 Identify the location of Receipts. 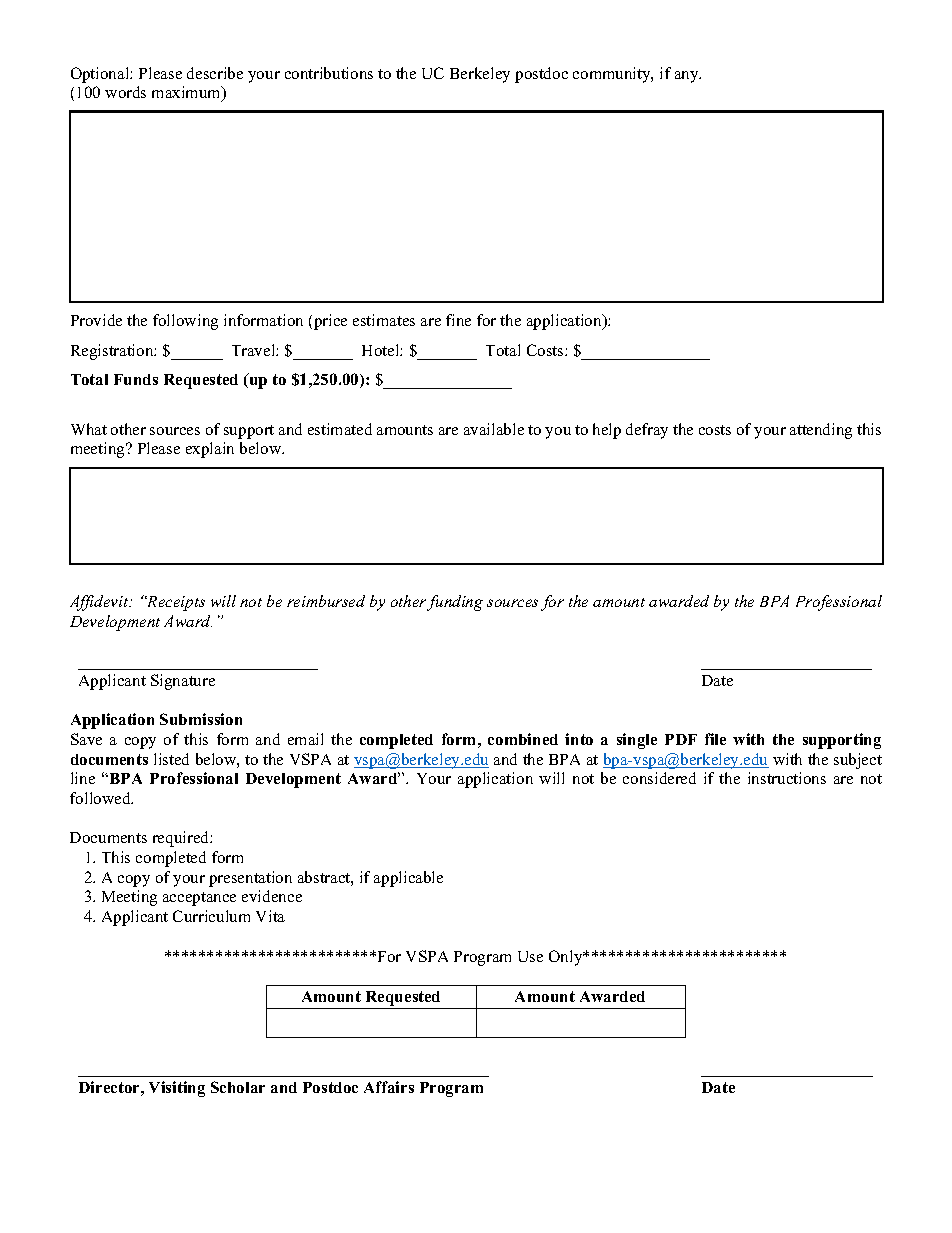
(175, 603).
